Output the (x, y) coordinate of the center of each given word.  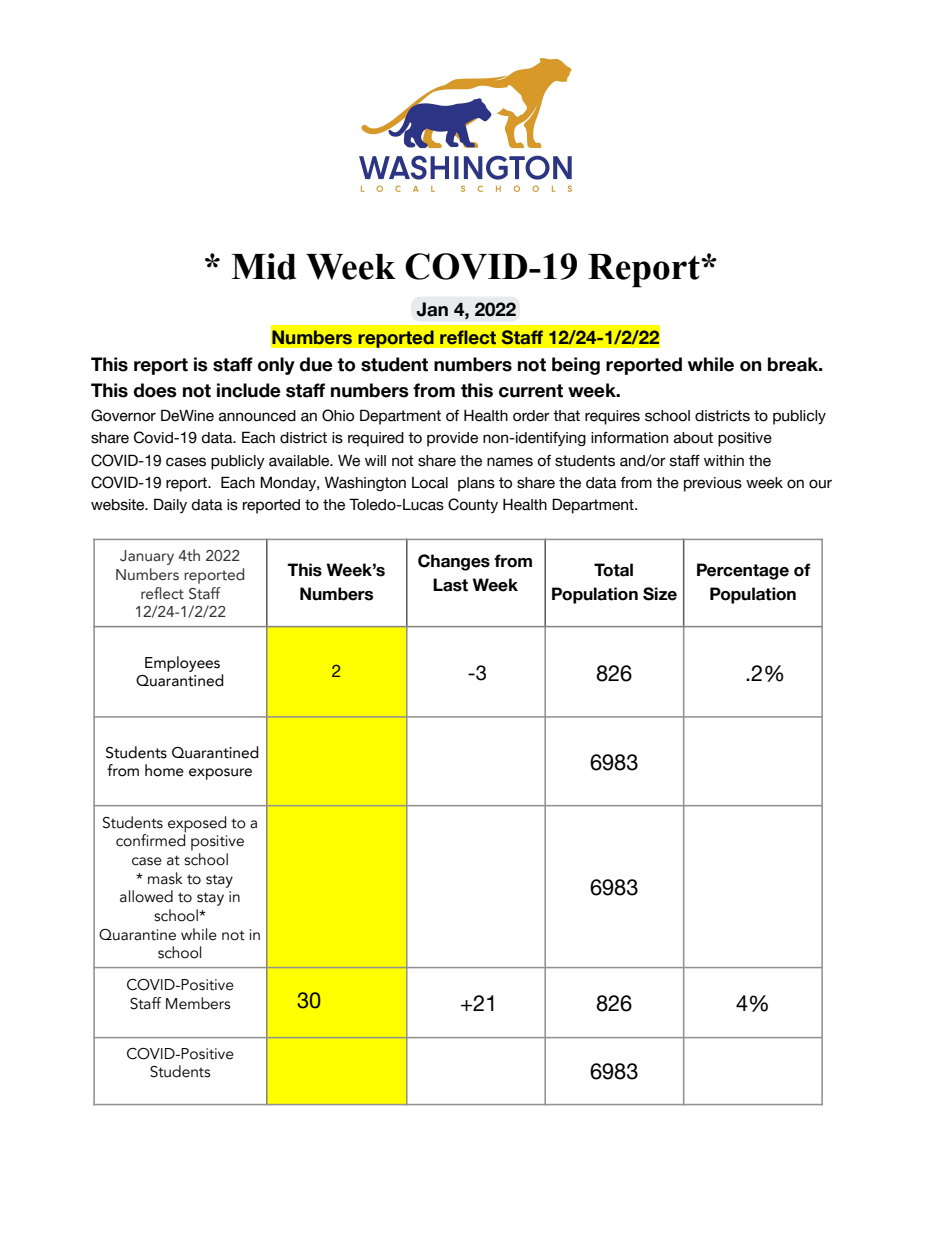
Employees (182, 664)
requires (612, 417)
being (576, 366)
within (724, 460)
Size (660, 594)
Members (198, 1003)
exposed (197, 825)
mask (165, 878)
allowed (146, 896)
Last (450, 585)
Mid (263, 266)
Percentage (743, 571)
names (510, 462)
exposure (220, 774)
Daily (170, 506)
